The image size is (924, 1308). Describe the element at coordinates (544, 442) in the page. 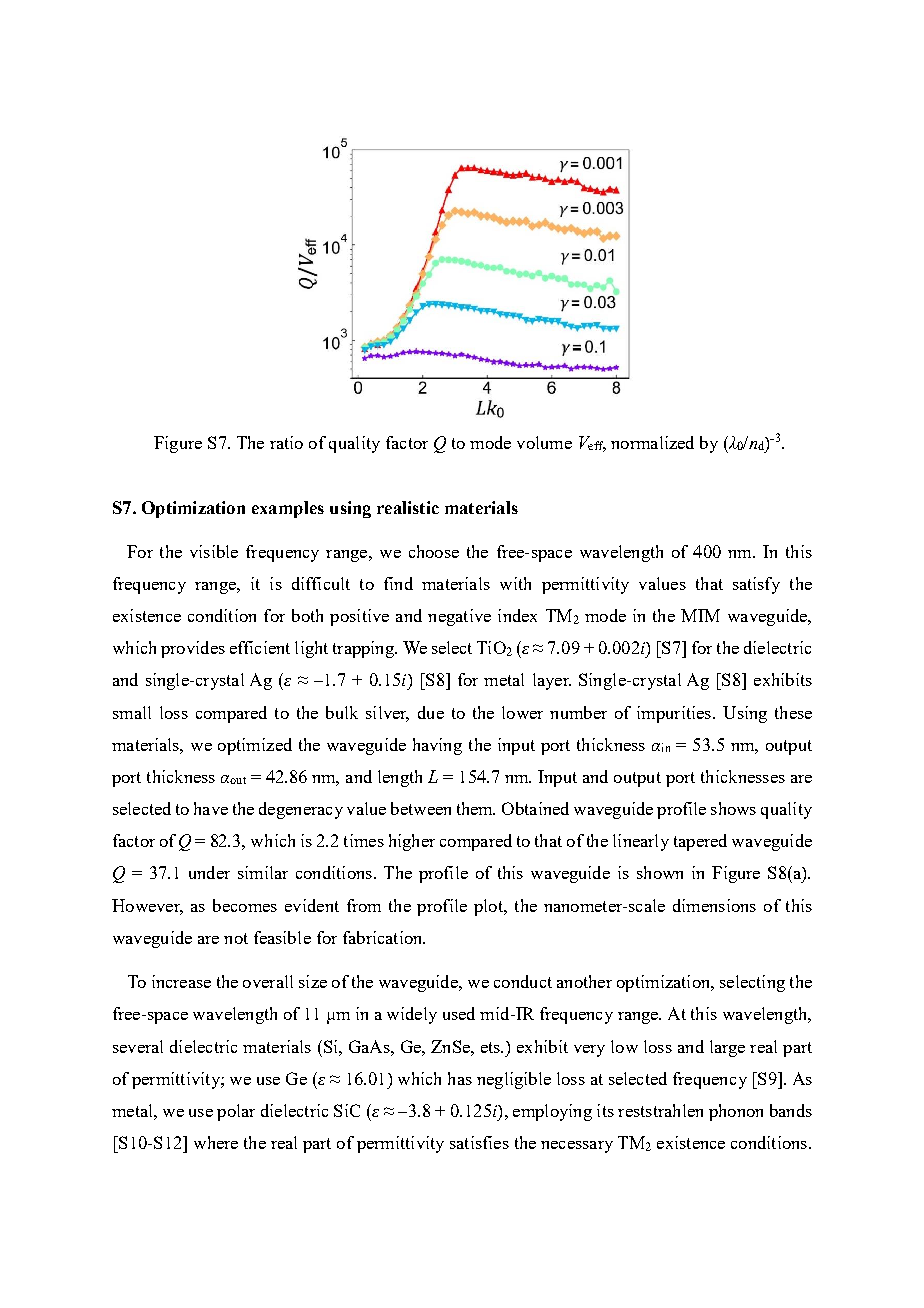

I see `volume` at that location.
